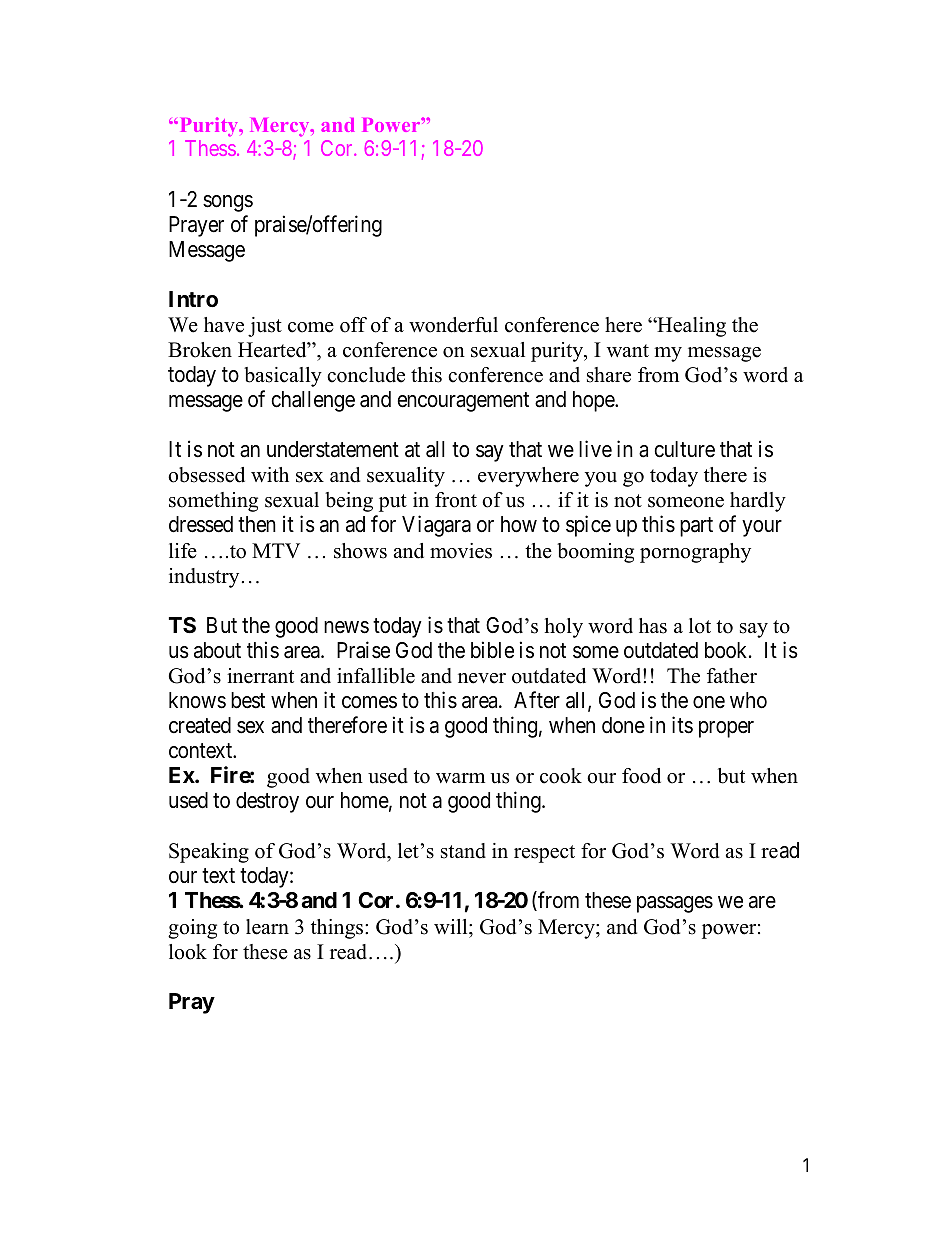 This page has width=952, height=1233. I want to click on want, so click(628, 350).
